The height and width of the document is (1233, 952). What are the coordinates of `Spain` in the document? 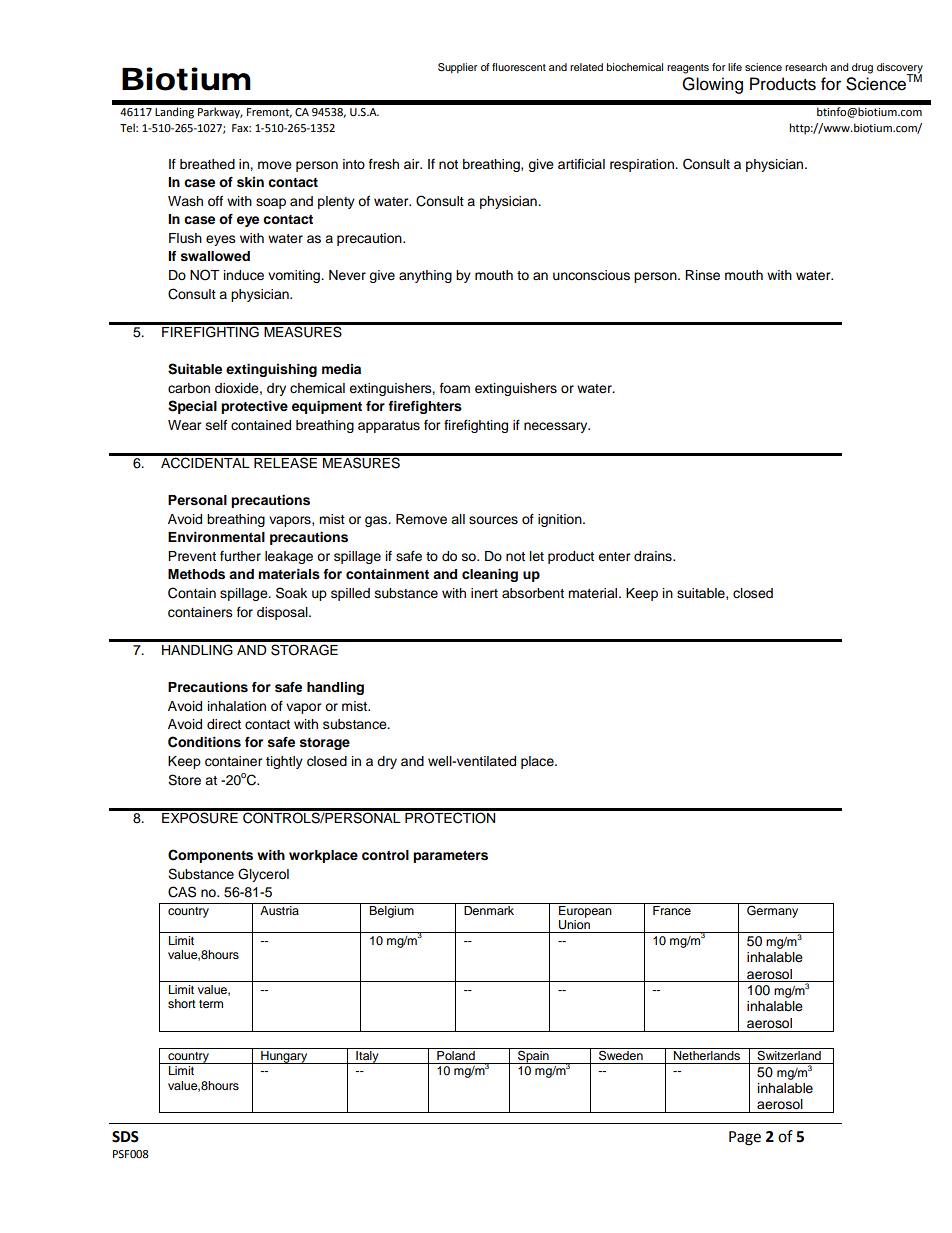 It's located at (533, 1056).
